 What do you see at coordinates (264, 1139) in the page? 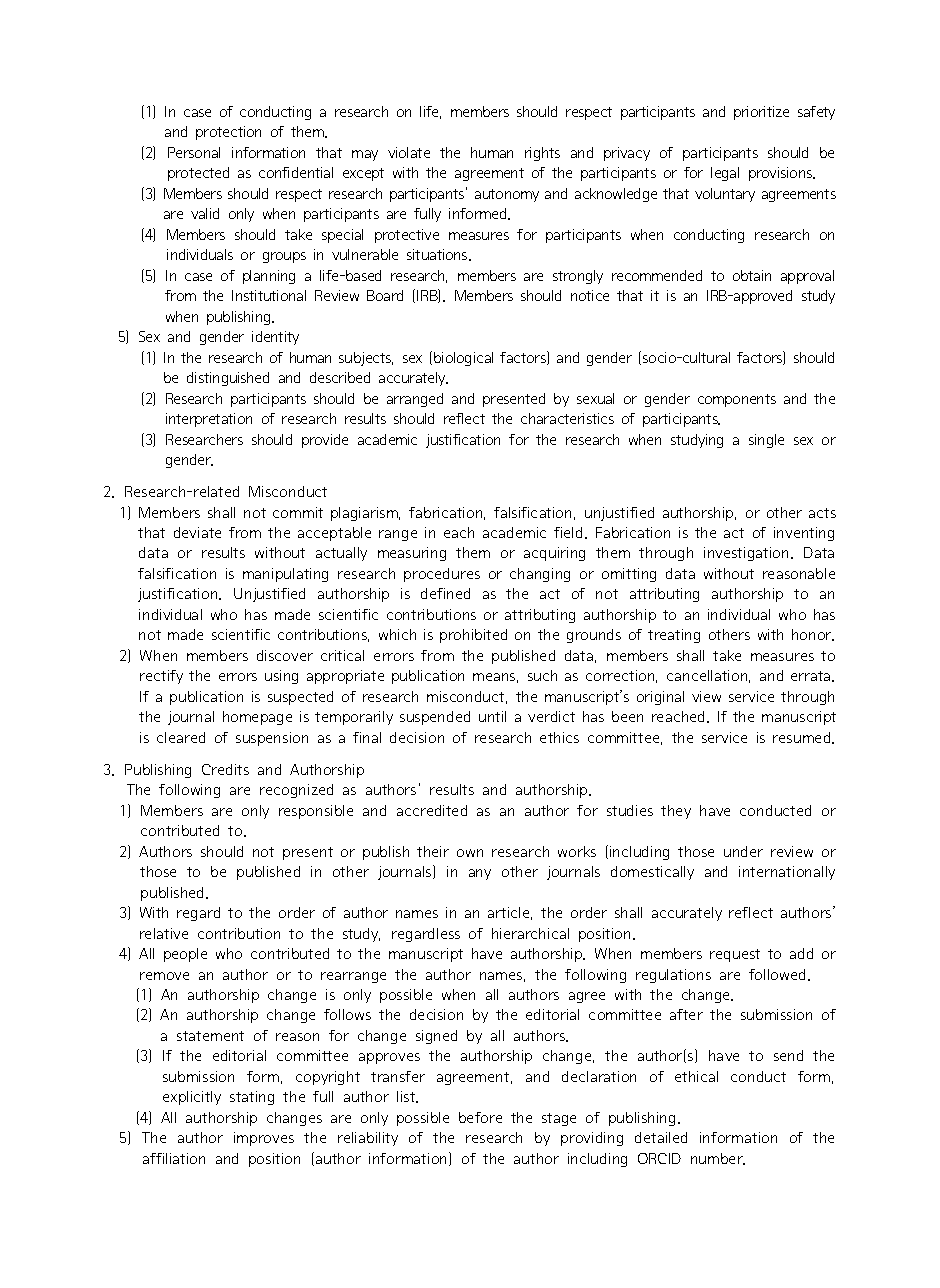
I see `improves` at bounding box center [264, 1139].
